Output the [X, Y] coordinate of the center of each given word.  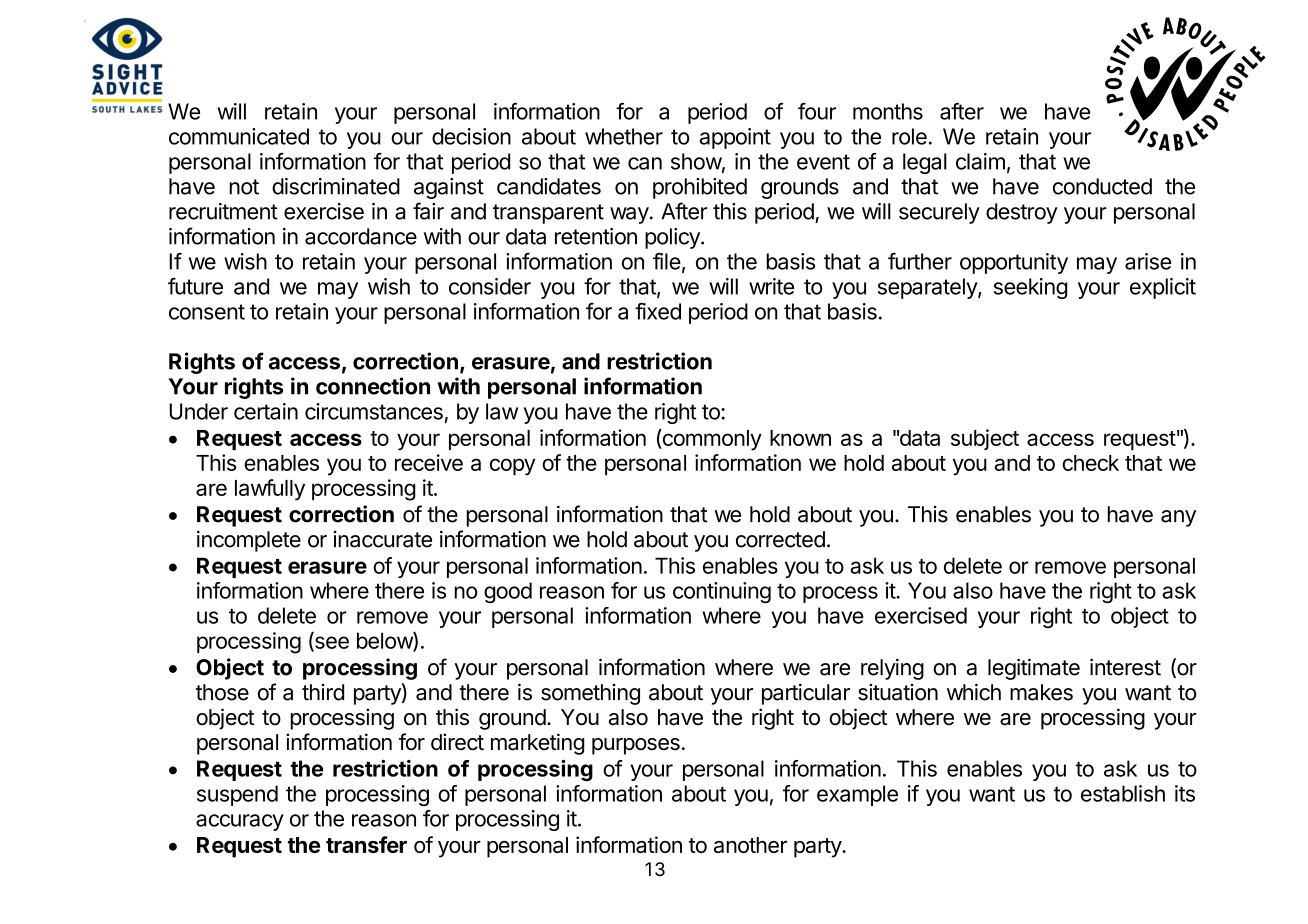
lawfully [270, 490]
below [385, 641]
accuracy [240, 822]
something [590, 694]
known [800, 438]
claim [980, 161]
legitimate [1034, 669]
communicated [239, 136]
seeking [1031, 288]
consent [207, 312]
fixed [658, 311]
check [1090, 463]
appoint [735, 138]
